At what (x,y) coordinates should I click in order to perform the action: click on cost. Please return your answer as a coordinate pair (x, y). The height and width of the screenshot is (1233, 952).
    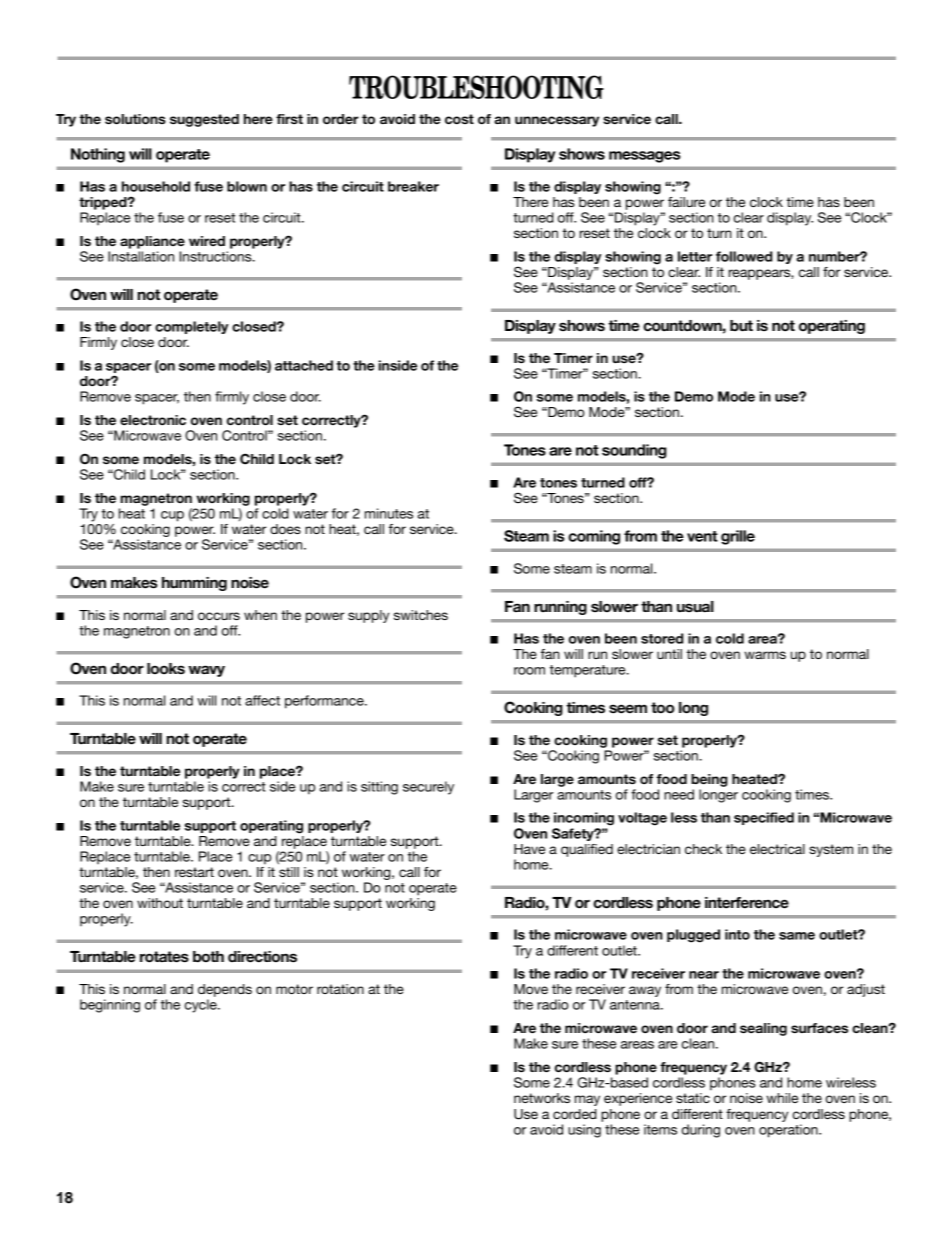
    Looking at the image, I should click on (459, 119).
